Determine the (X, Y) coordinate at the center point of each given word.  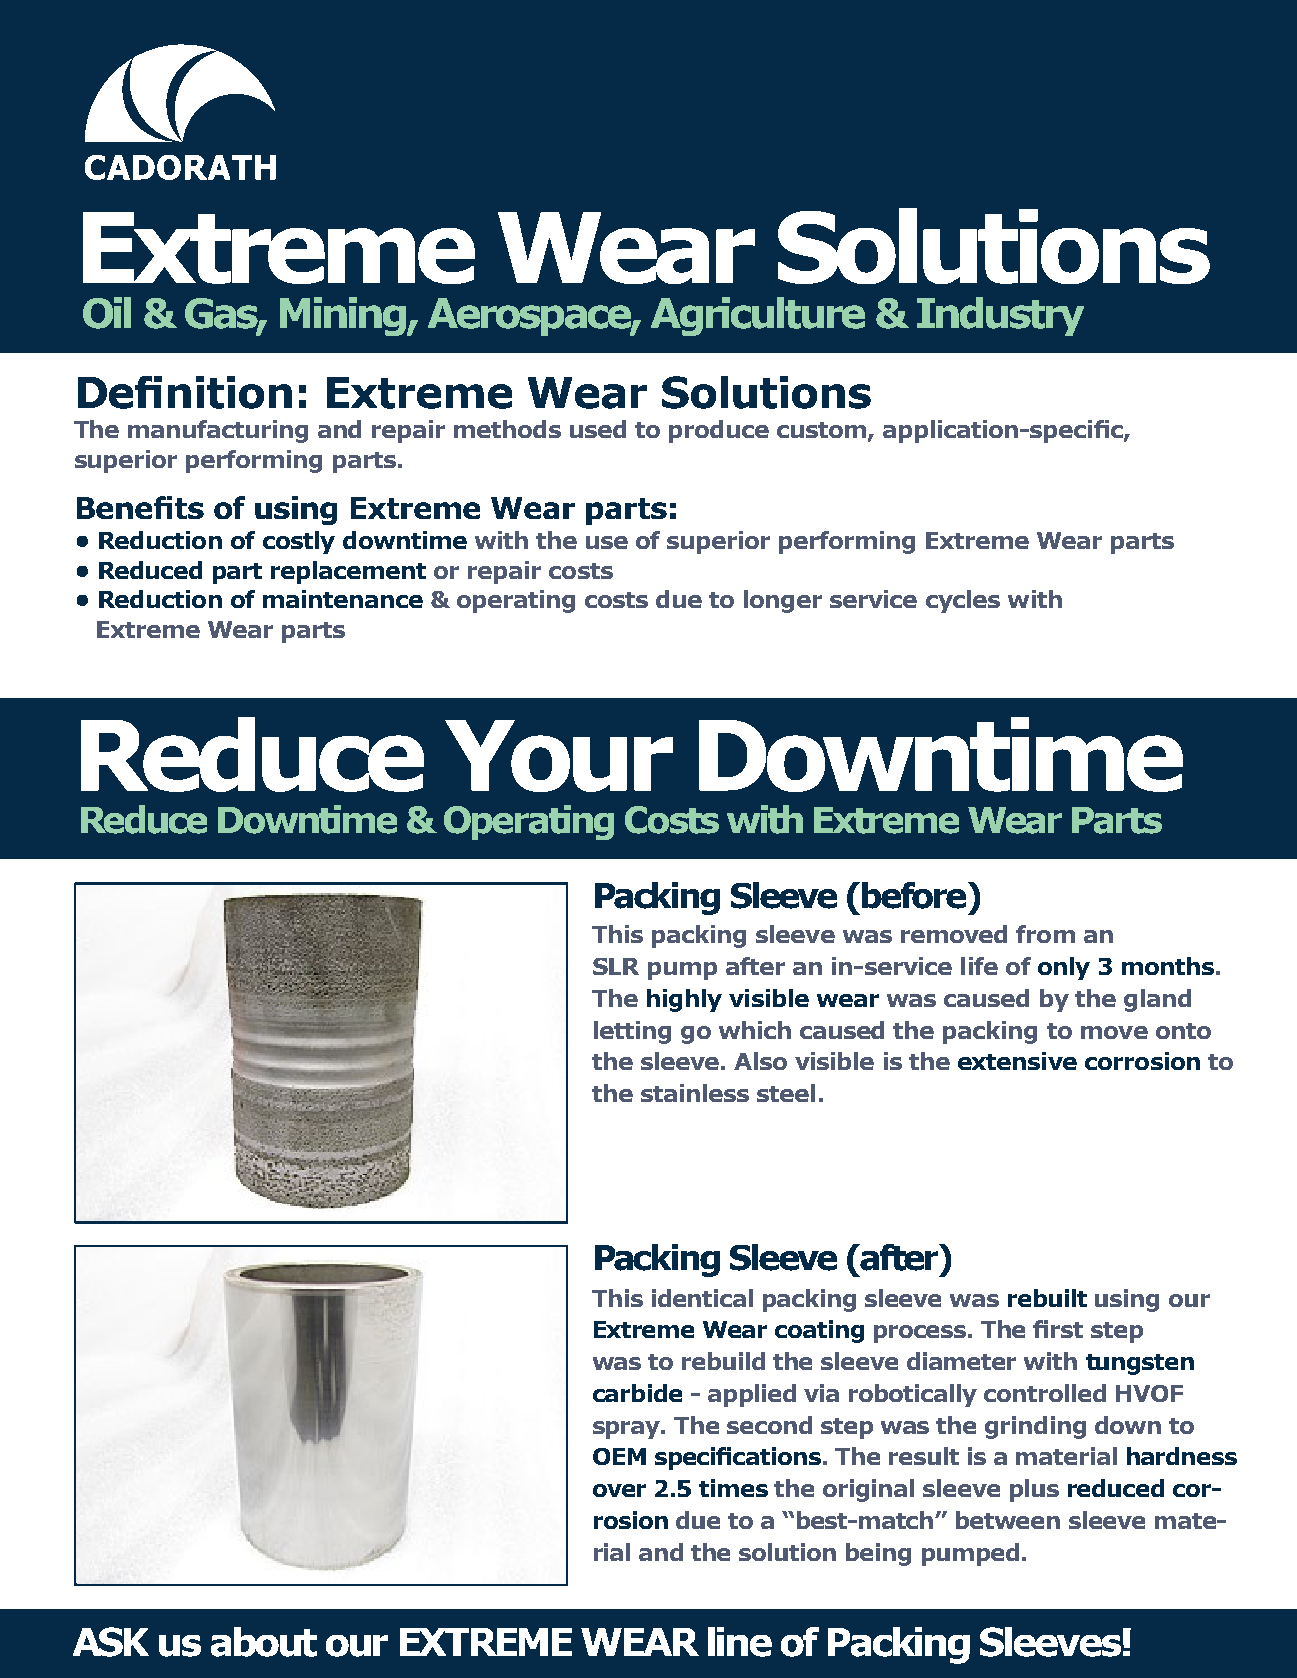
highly (684, 1000)
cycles (963, 601)
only (1064, 968)
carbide (637, 1393)
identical (702, 1298)
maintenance (343, 599)
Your (559, 756)
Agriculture (758, 316)
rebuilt (1047, 1298)
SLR (616, 966)
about (264, 1642)
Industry (1000, 316)
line (740, 1642)
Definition (185, 392)
